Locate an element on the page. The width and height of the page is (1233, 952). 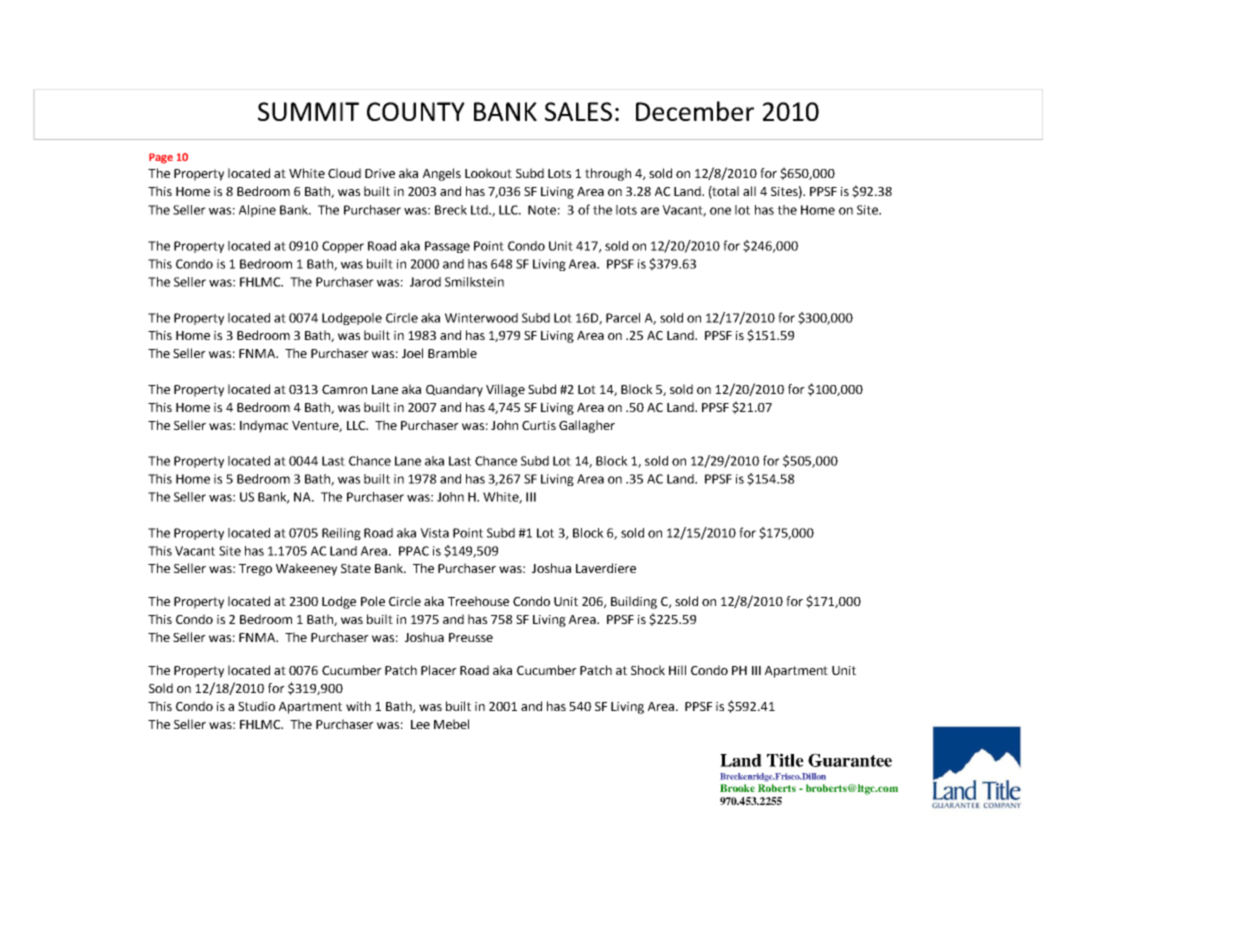
Quandary is located at coordinates (454, 390).
